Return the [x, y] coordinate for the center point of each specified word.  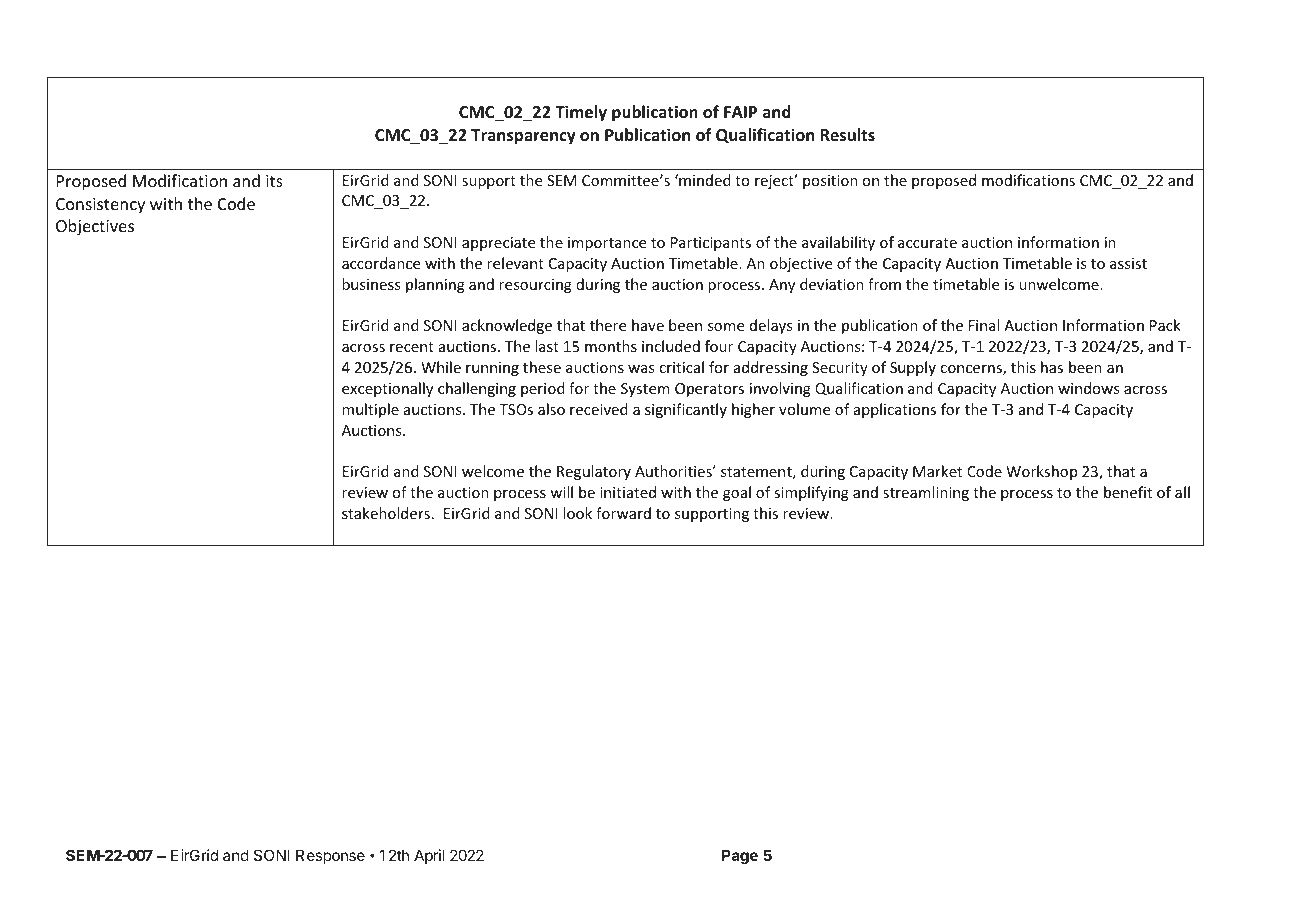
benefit [1128, 492]
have [648, 325]
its [274, 181]
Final [984, 325]
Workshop [1041, 472]
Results [847, 135]
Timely [581, 113]
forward [623, 513]
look [577, 513]
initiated [628, 492]
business [371, 284]
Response [330, 856]
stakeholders [386, 513]
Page [740, 857]
